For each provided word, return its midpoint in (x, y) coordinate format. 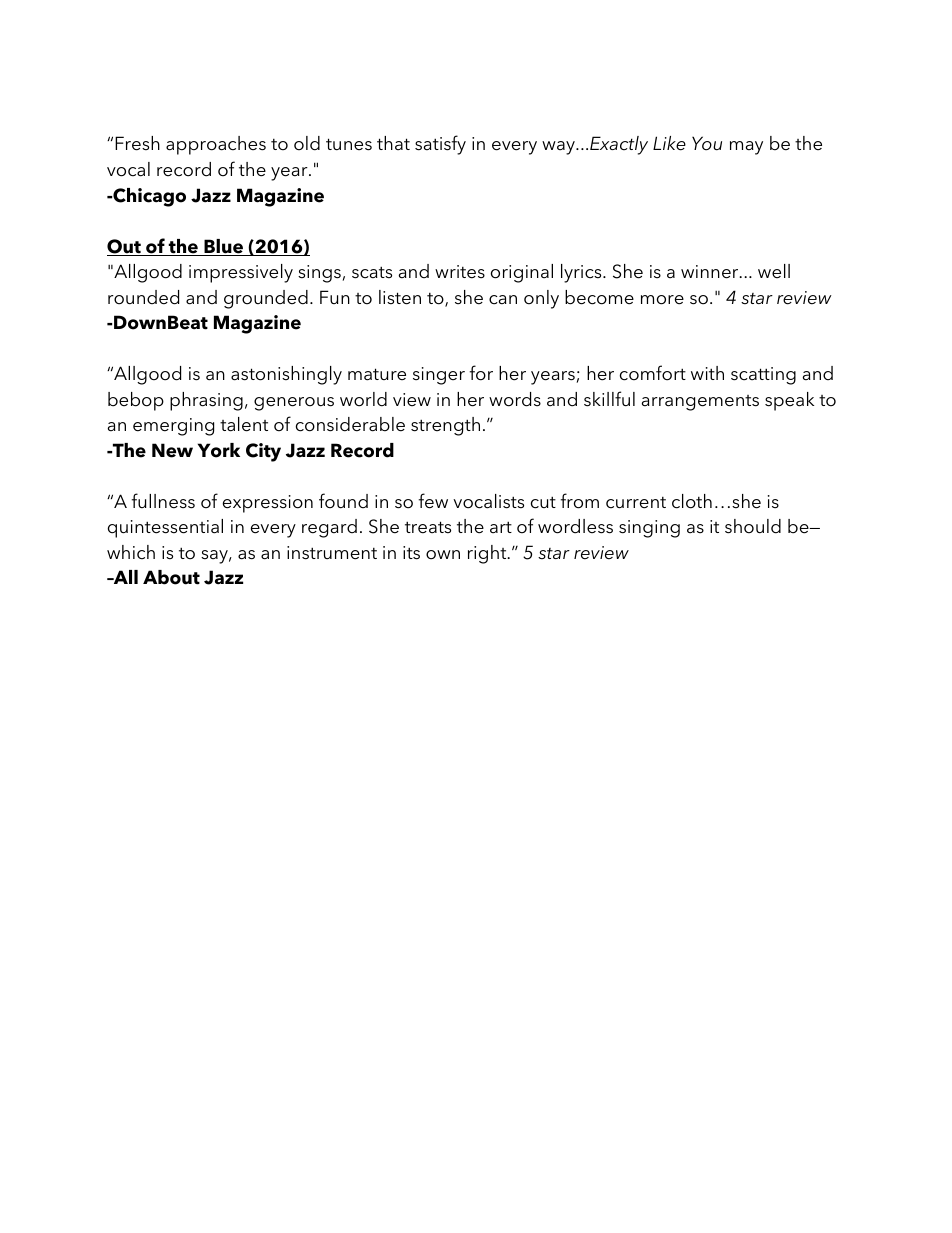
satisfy (440, 145)
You (707, 143)
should (753, 526)
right (488, 554)
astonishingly (286, 375)
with (707, 373)
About (171, 577)
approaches (216, 145)
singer (439, 376)
